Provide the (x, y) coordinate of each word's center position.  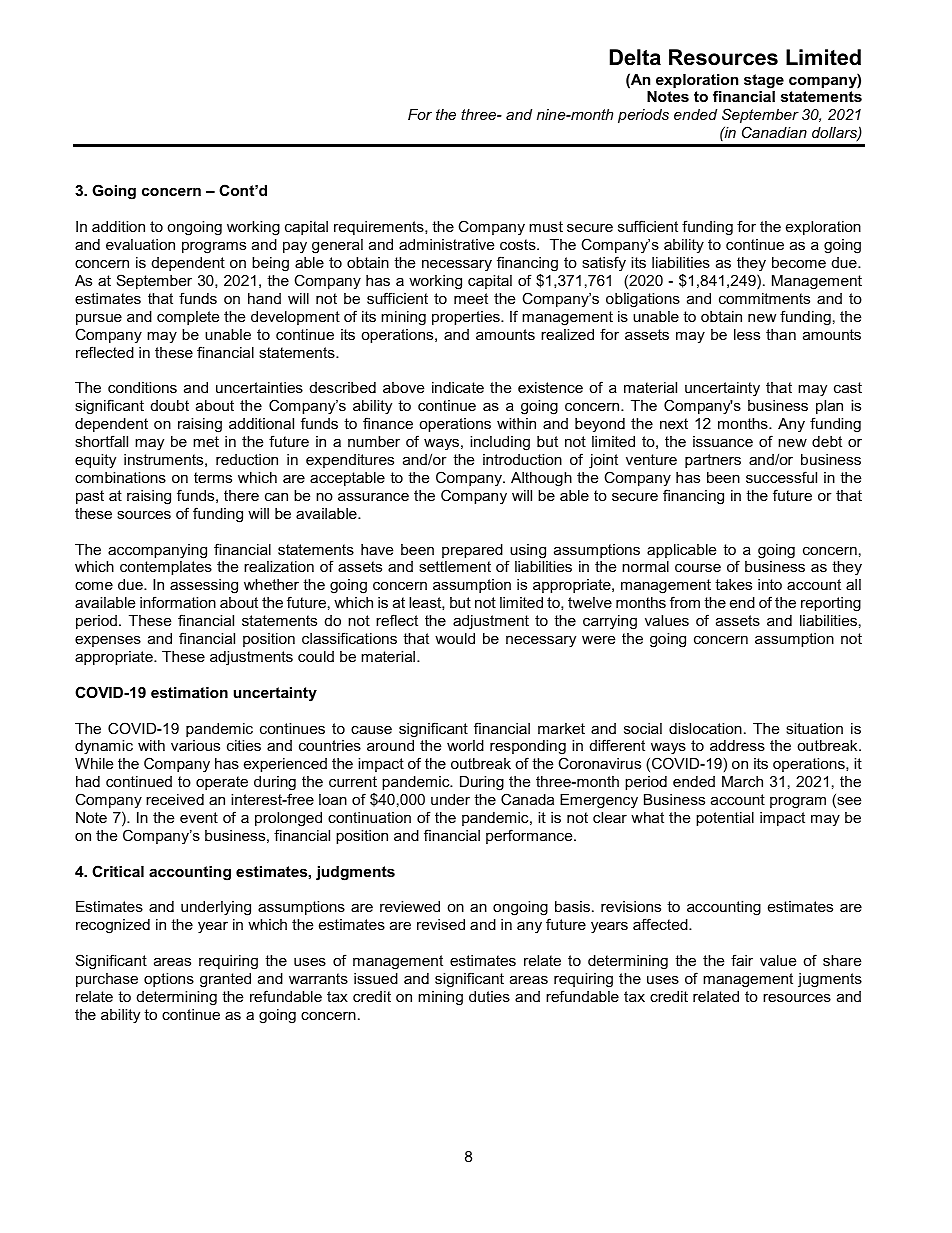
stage (764, 81)
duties (489, 996)
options (169, 980)
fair (742, 960)
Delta (635, 57)
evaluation (140, 244)
